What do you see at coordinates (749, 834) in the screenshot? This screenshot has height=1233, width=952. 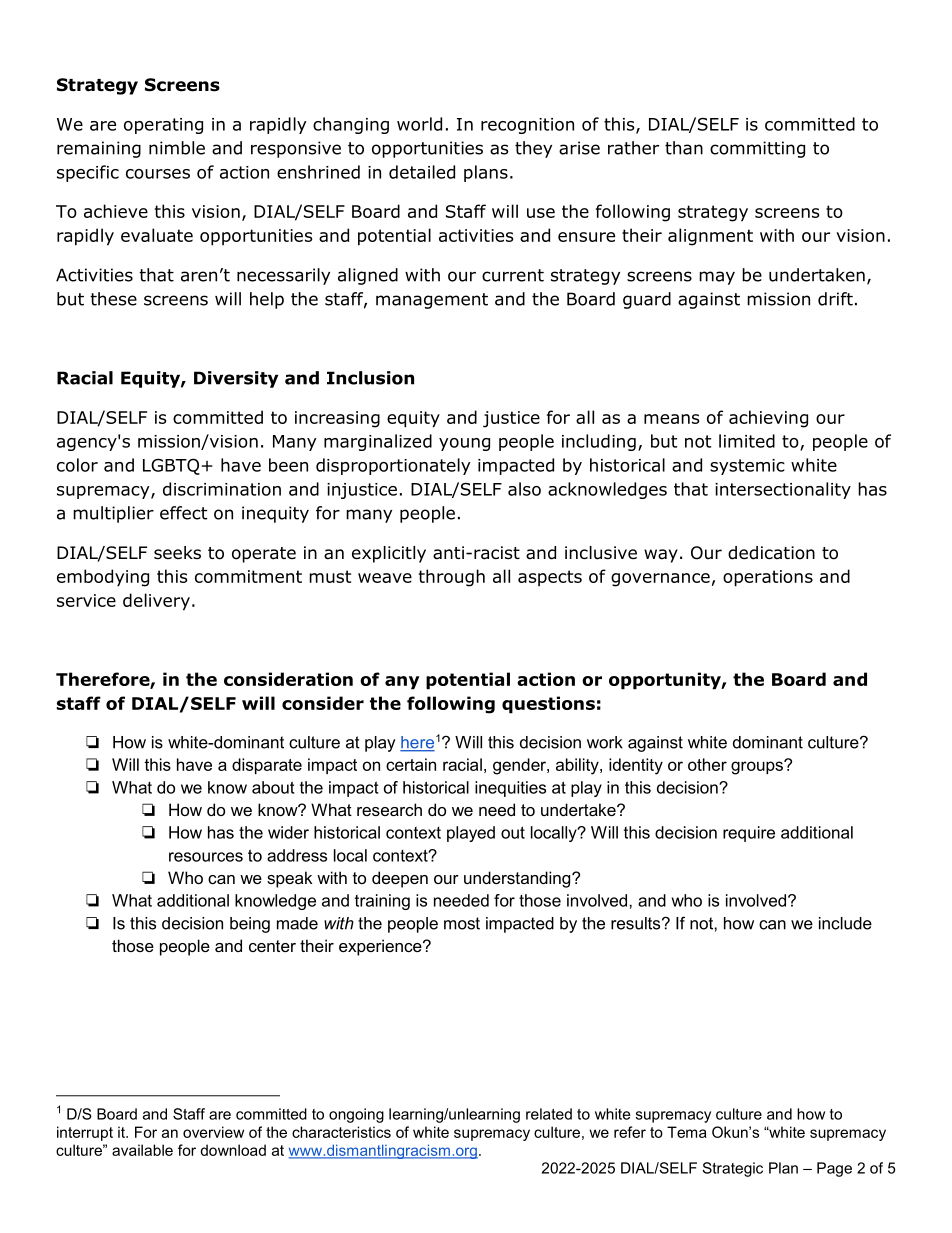 I see `require` at bounding box center [749, 834].
